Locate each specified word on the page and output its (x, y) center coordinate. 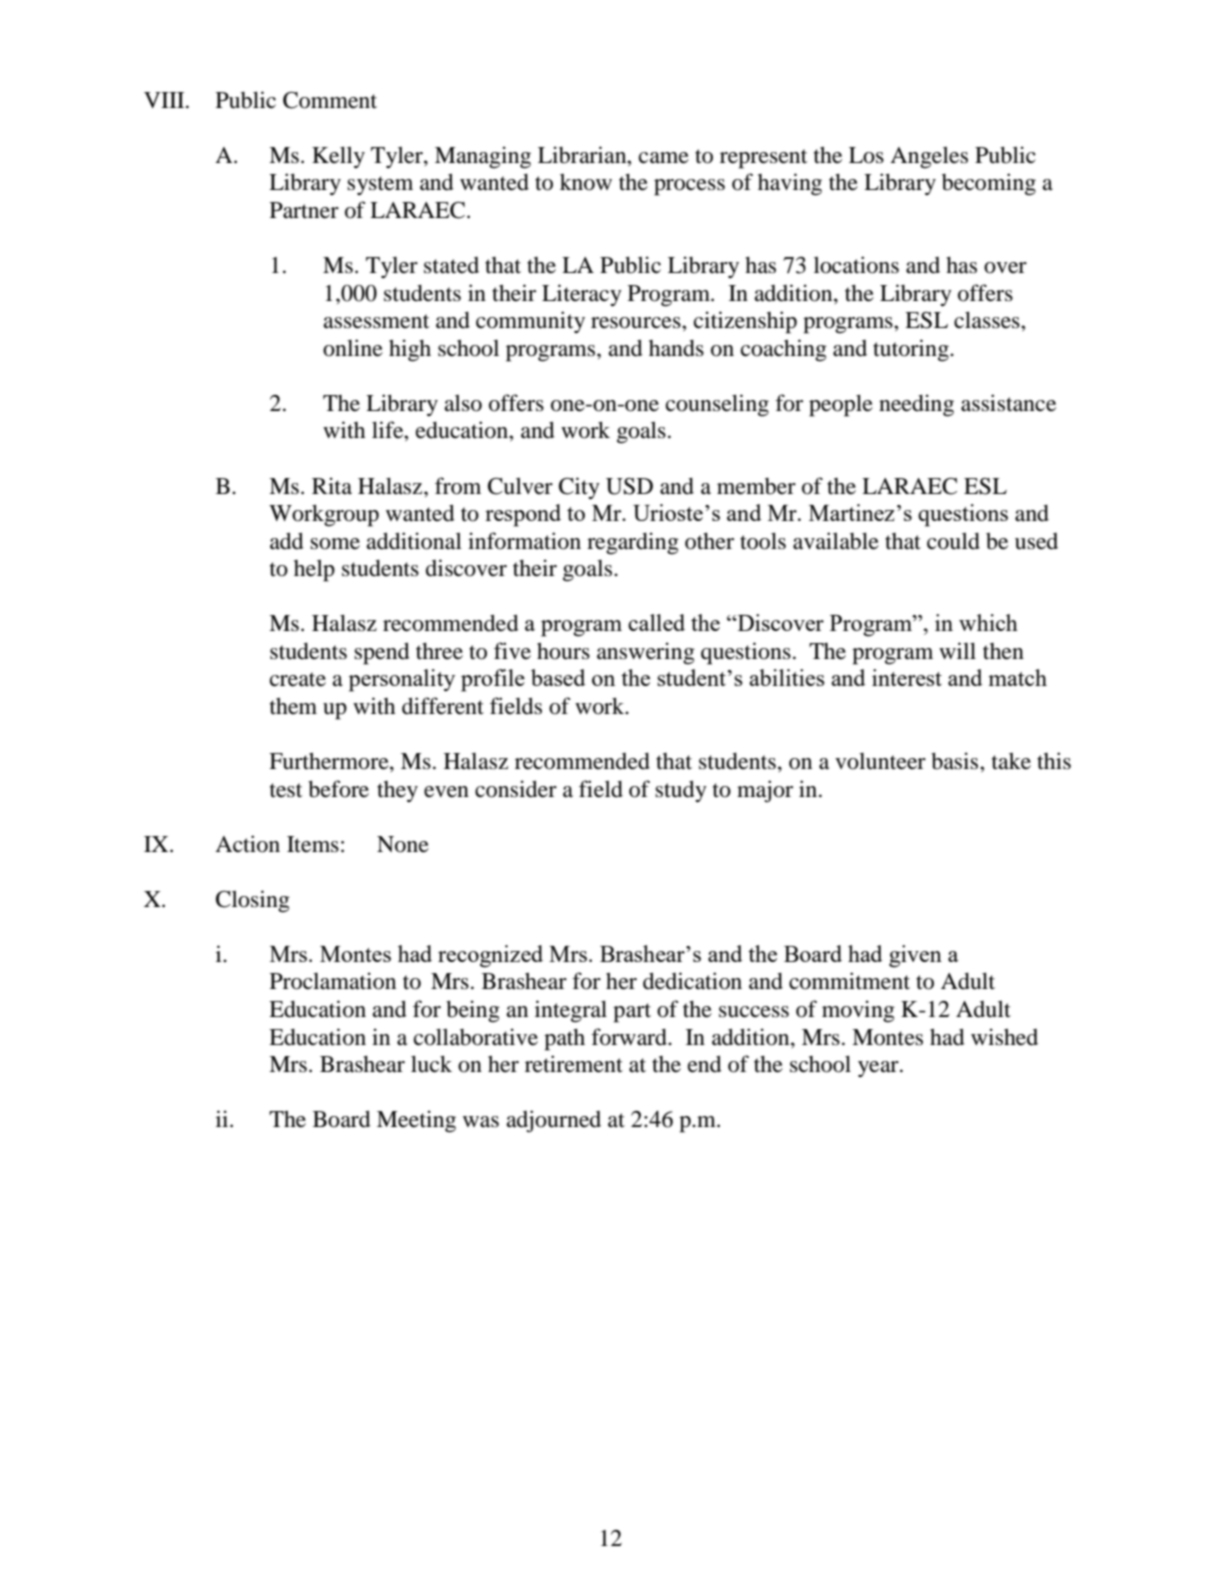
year (879, 1069)
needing (916, 405)
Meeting (416, 1121)
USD (629, 486)
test (286, 790)
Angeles (929, 157)
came (664, 158)
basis (956, 761)
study (681, 791)
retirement (574, 1064)
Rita (332, 486)
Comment (330, 100)
